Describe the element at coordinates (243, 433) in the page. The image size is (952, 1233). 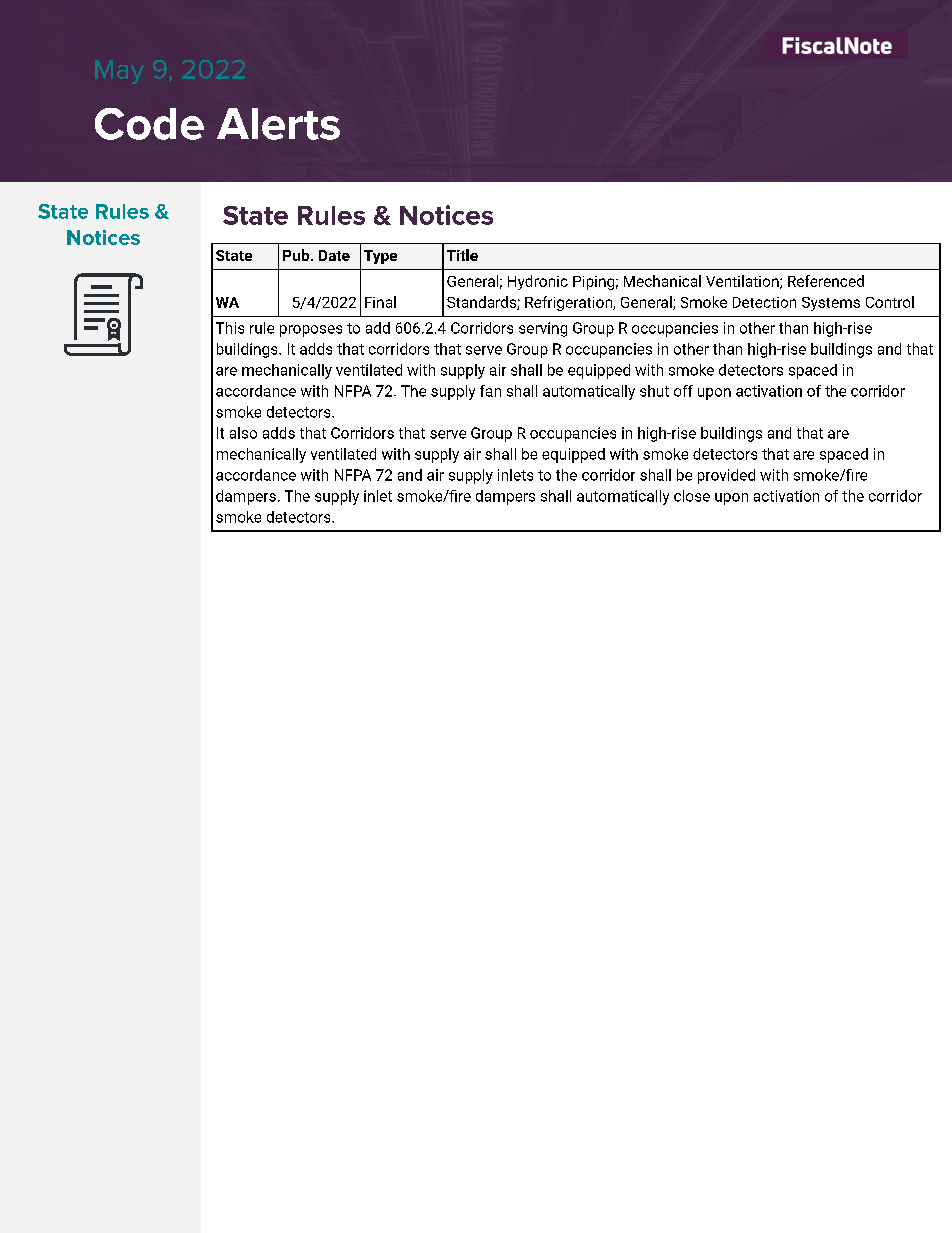
I see `also` at that location.
